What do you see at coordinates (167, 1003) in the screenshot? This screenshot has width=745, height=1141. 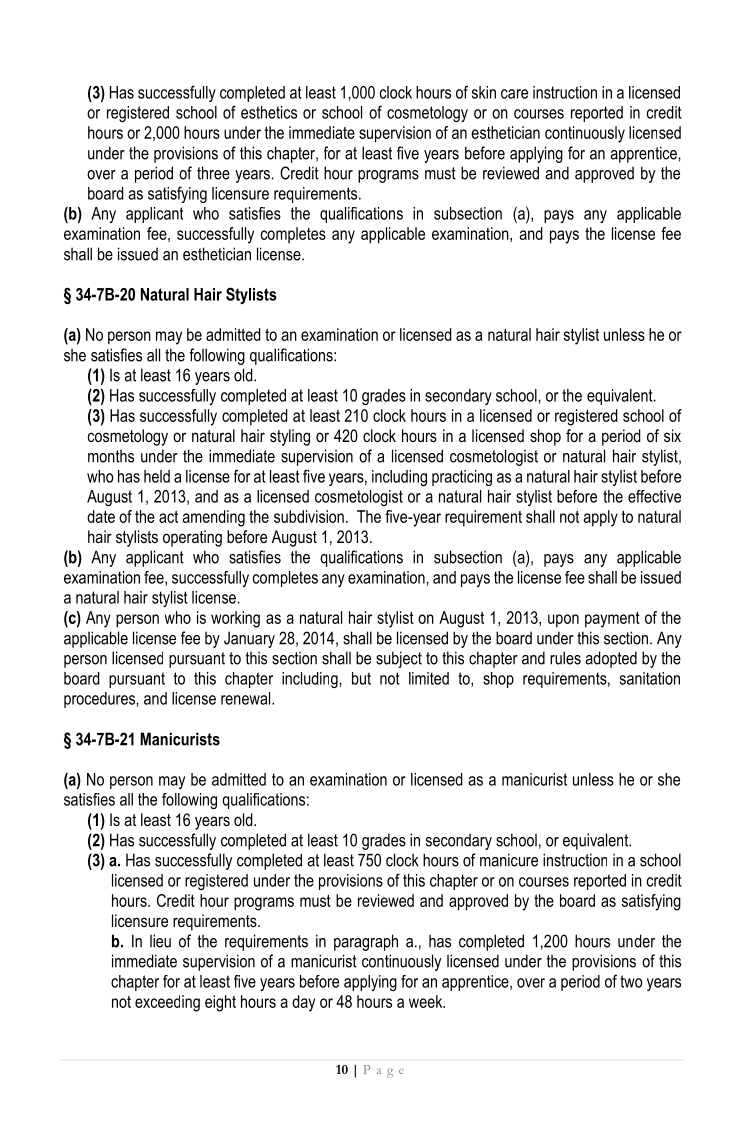 I see `exceeding` at bounding box center [167, 1003].
